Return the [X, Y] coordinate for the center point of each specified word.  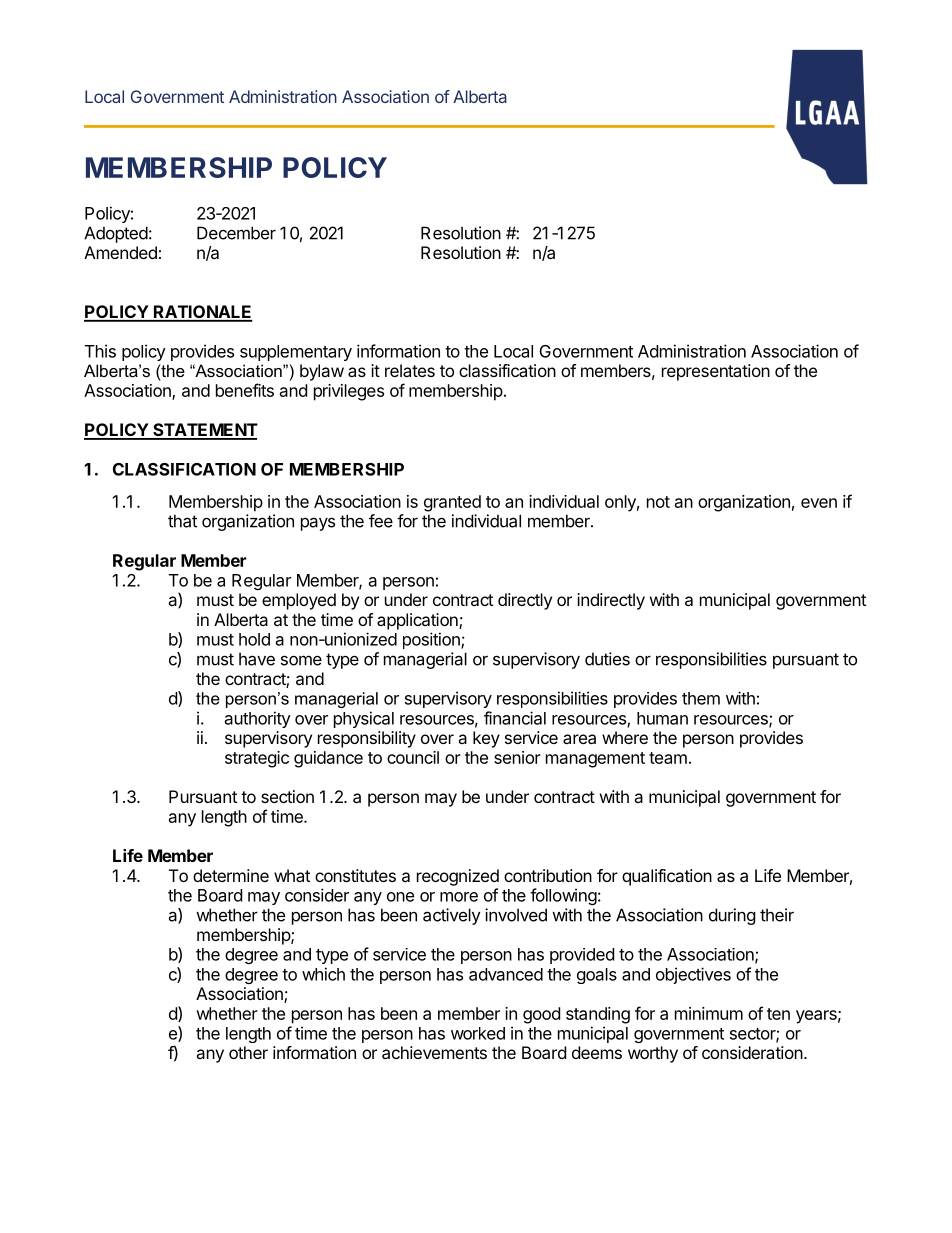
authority [258, 719]
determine [231, 875]
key [486, 739]
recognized [458, 877]
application [418, 621]
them [701, 698]
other [248, 1052]
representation [716, 372]
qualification [667, 877]
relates [410, 370]
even [819, 503]
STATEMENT [204, 431]
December [236, 233]
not [658, 502]
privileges [349, 392]
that [182, 521]
